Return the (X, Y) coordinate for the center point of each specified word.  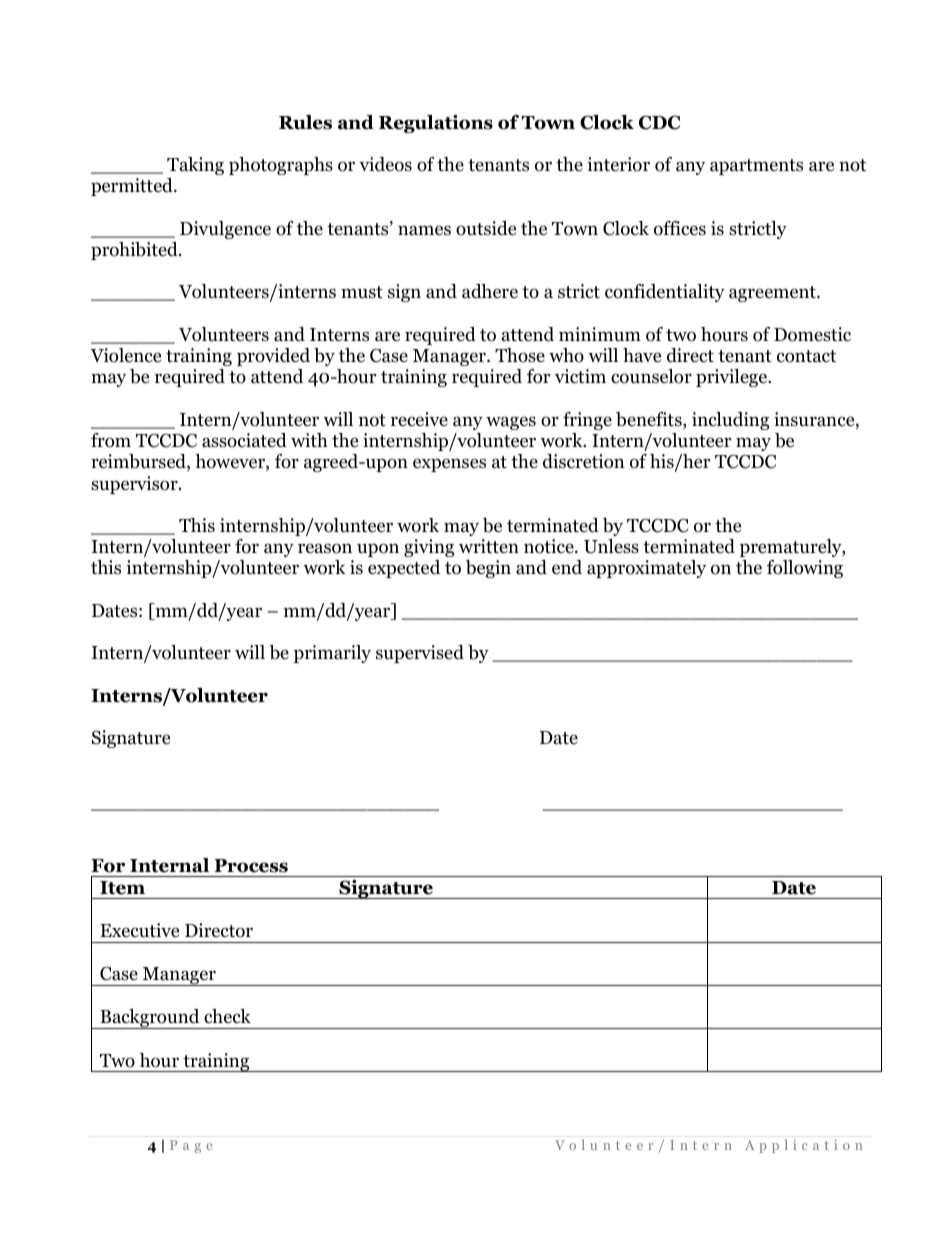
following (805, 569)
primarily (332, 654)
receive (419, 419)
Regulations (436, 124)
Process (251, 866)
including (730, 421)
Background (150, 1019)
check (227, 1016)
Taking (195, 166)
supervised (420, 654)
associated (244, 440)
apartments (756, 167)
